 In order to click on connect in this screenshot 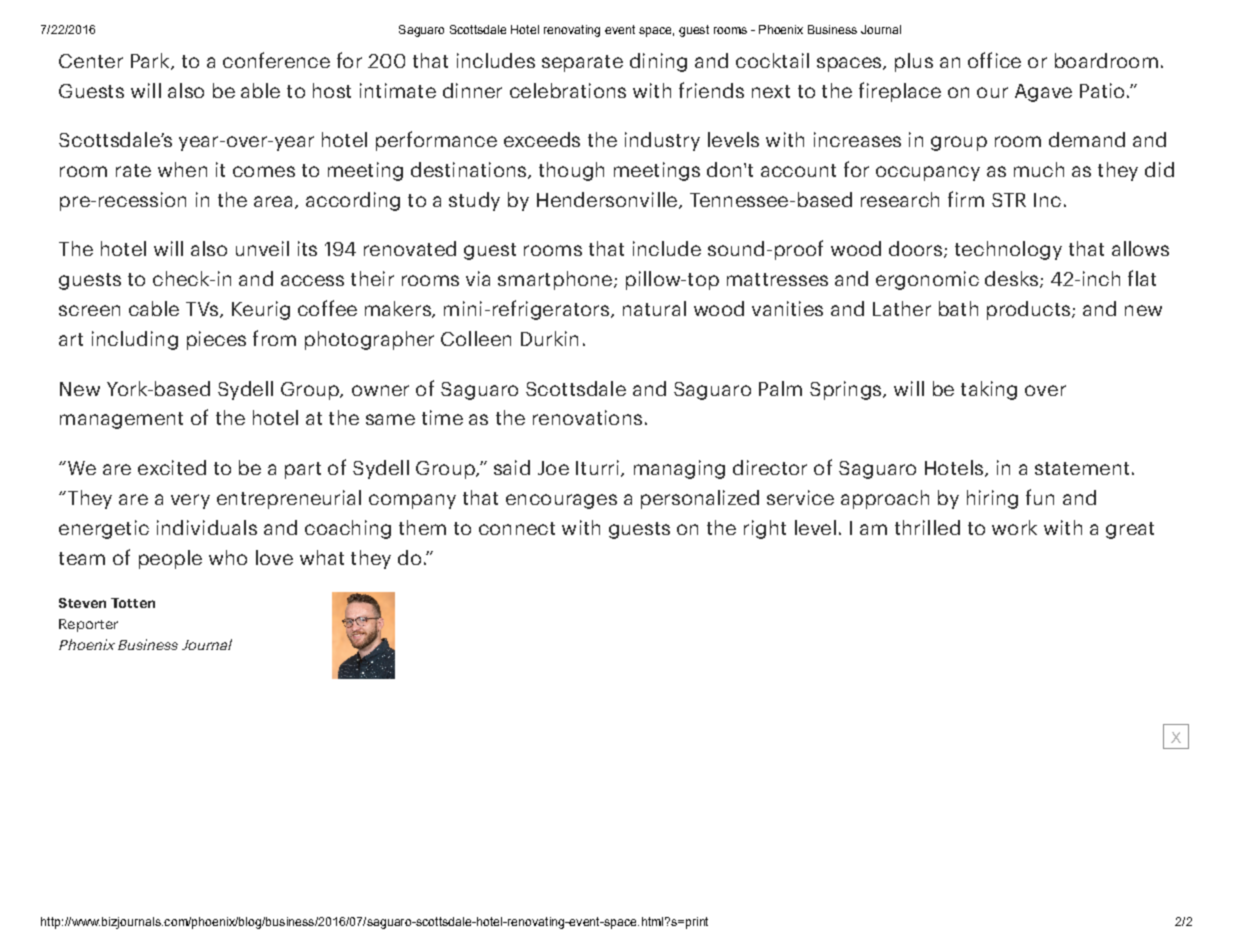, I will do `click(517, 528)`.
